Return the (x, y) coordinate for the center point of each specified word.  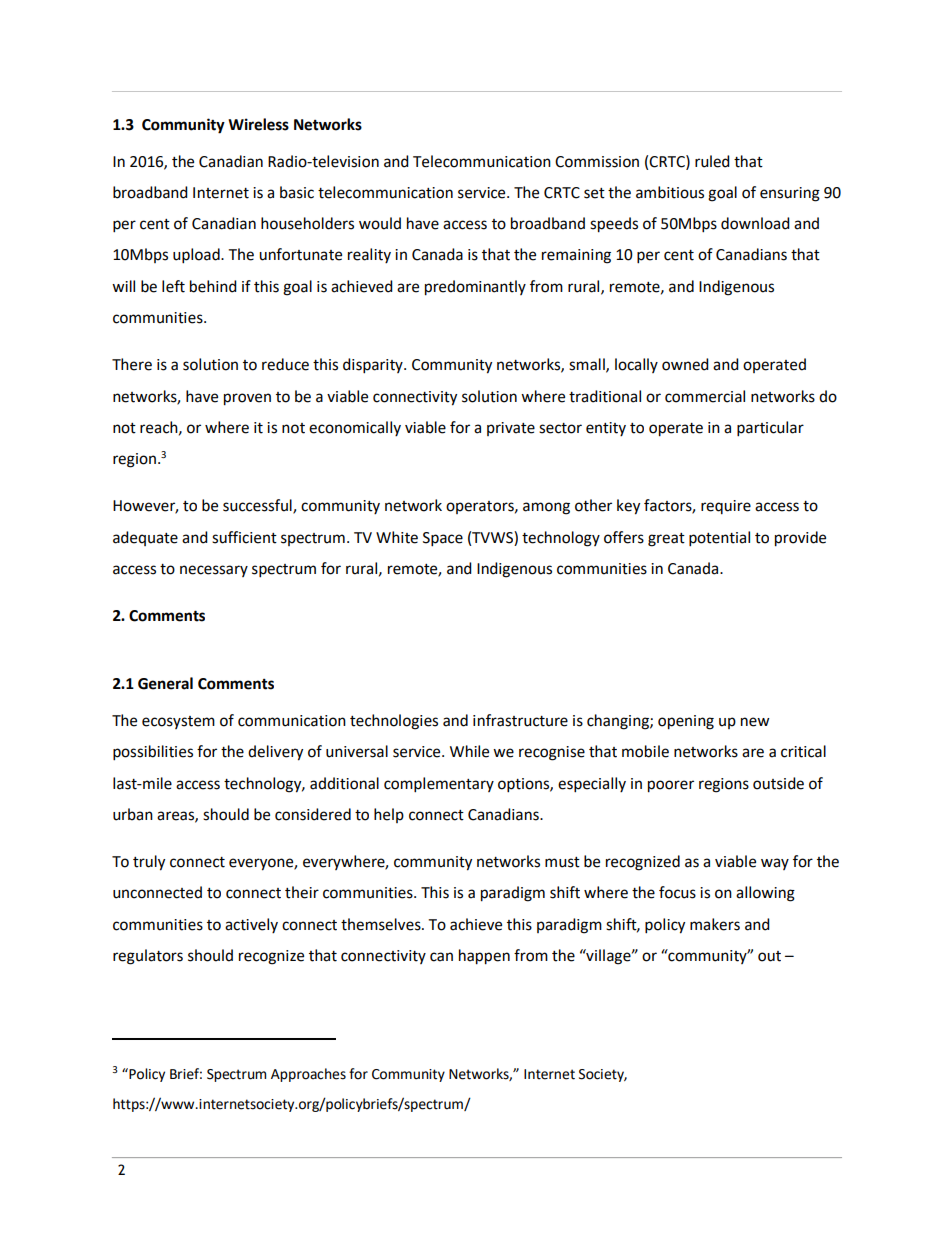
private (511, 429)
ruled (712, 161)
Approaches (308, 1075)
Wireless (258, 124)
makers (715, 924)
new (755, 722)
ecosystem (178, 722)
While (469, 751)
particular (770, 429)
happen (484, 957)
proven (247, 399)
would (380, 223)
